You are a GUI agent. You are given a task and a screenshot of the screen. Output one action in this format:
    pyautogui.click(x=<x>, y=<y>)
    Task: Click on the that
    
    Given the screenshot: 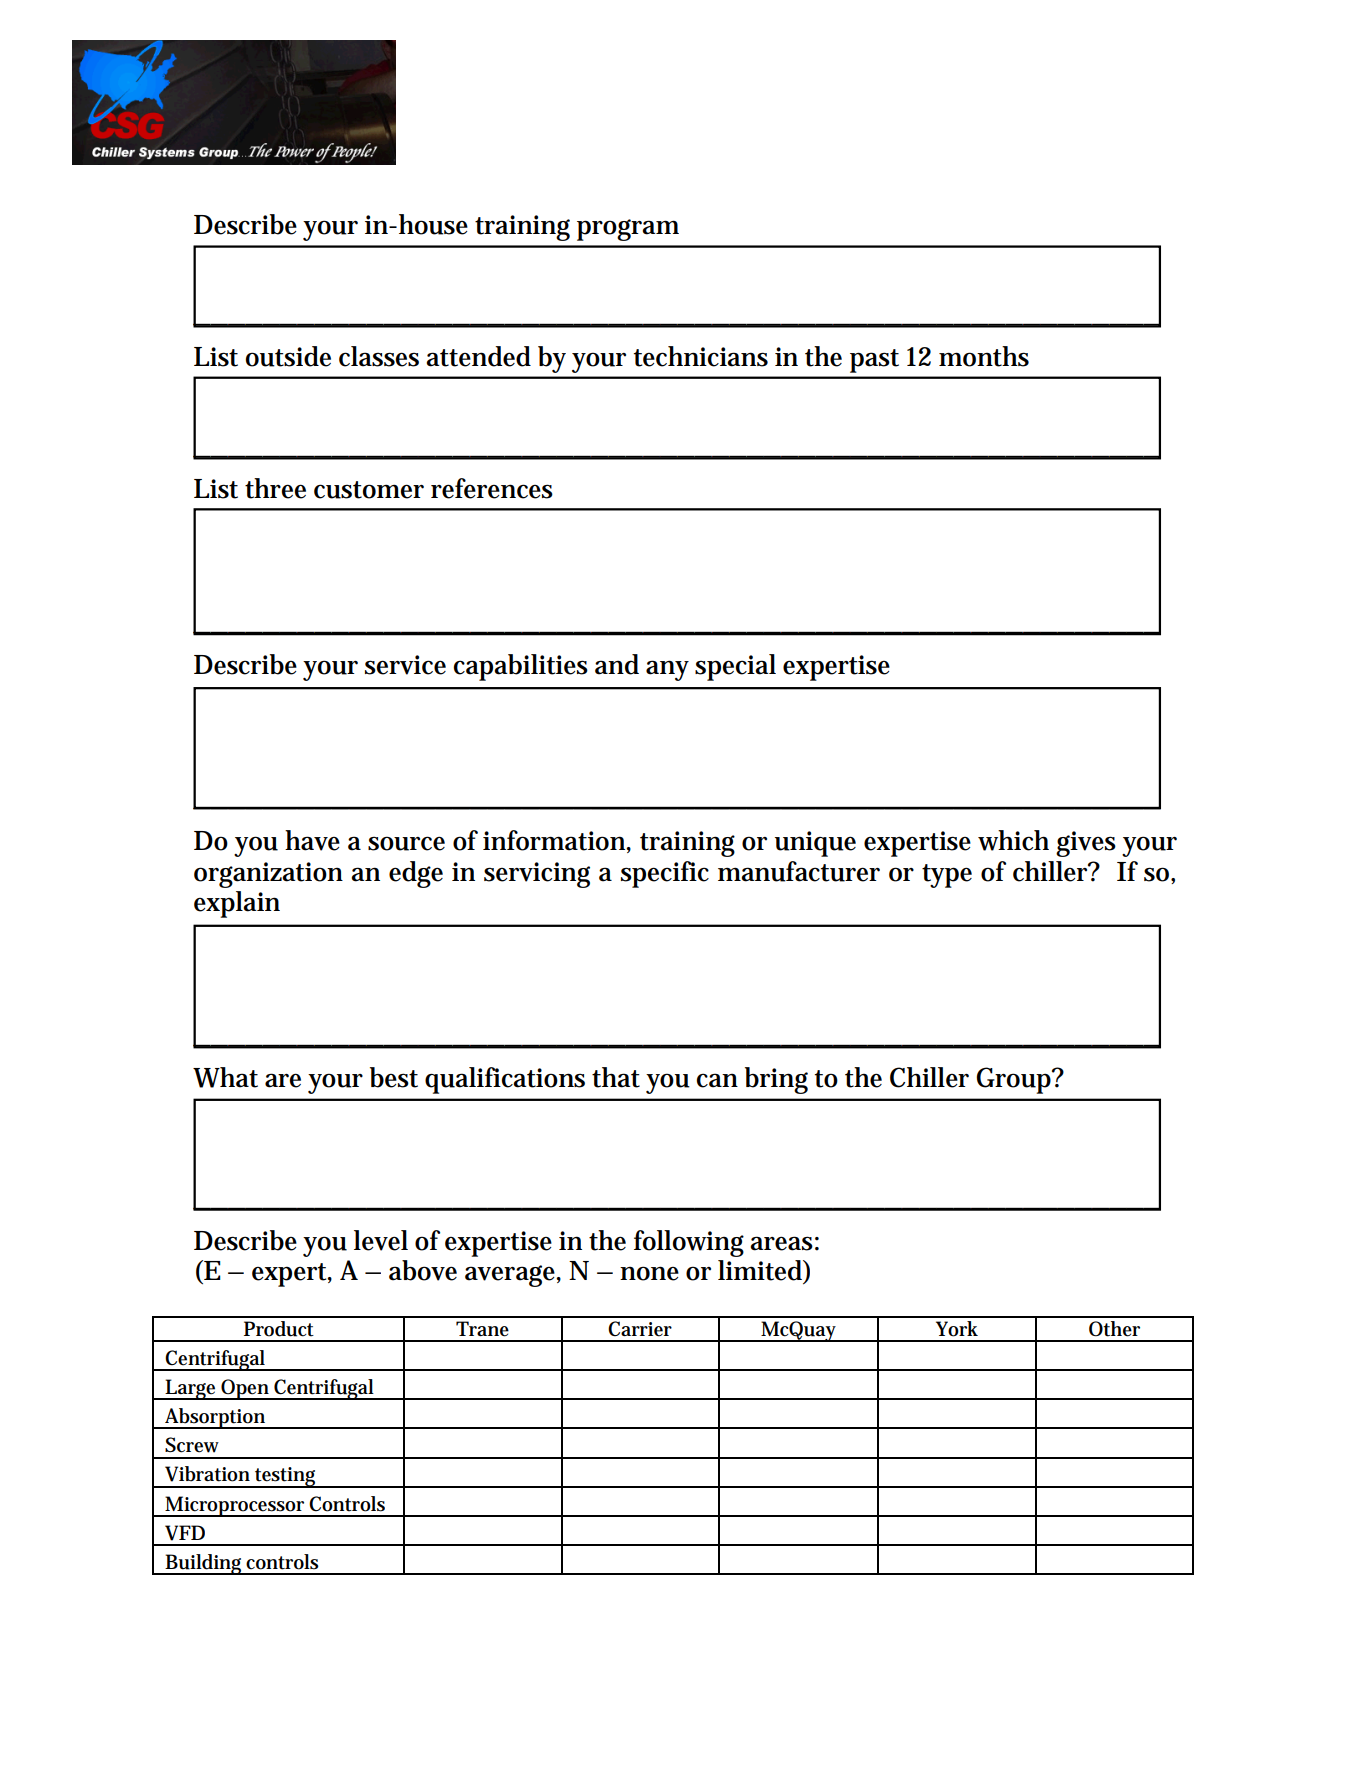 What is the action you would take?
    pyautogui.click(x=616, y=1077)
